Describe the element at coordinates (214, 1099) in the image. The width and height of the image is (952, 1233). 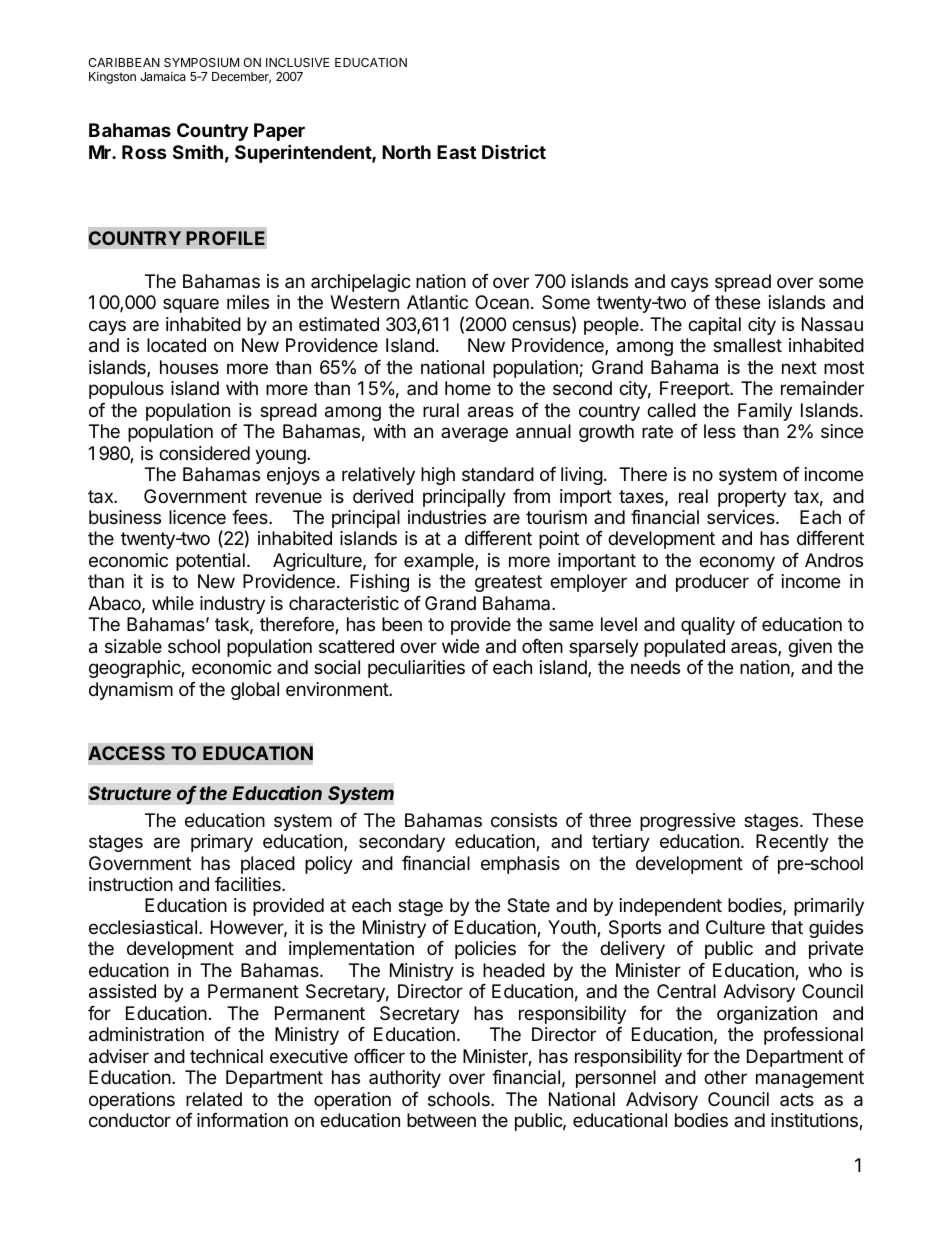
I see `related` at that location.
